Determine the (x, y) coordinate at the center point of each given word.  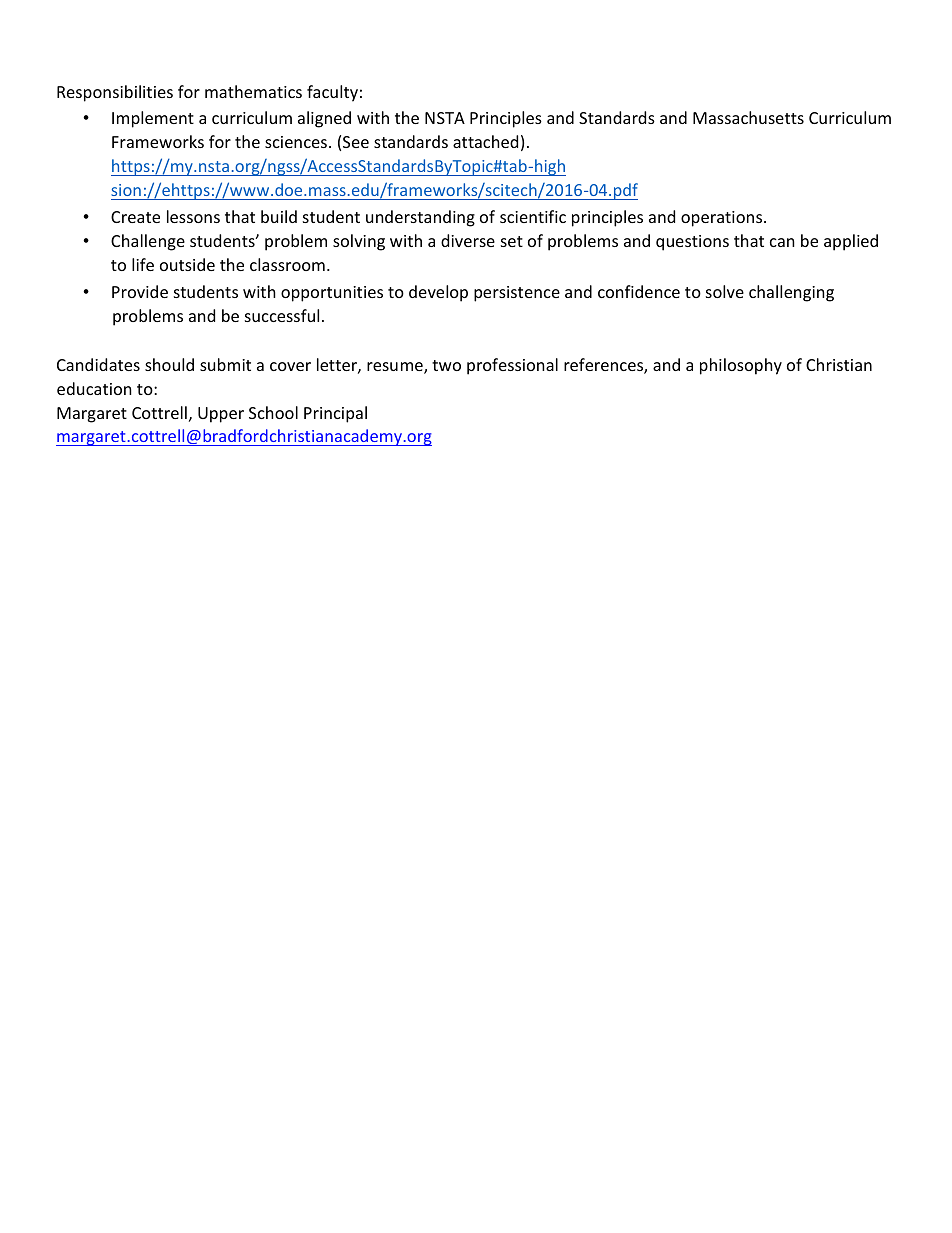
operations (723, 219)
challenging (791, 293)
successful (282, 315)
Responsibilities (115, 93)
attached (485, 141)
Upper (221, 415)
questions (692, 243)
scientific (533, 216)
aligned (324, 119)
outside (187, 264)
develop (438, 293)
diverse (468, 240)
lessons (193, 216)
